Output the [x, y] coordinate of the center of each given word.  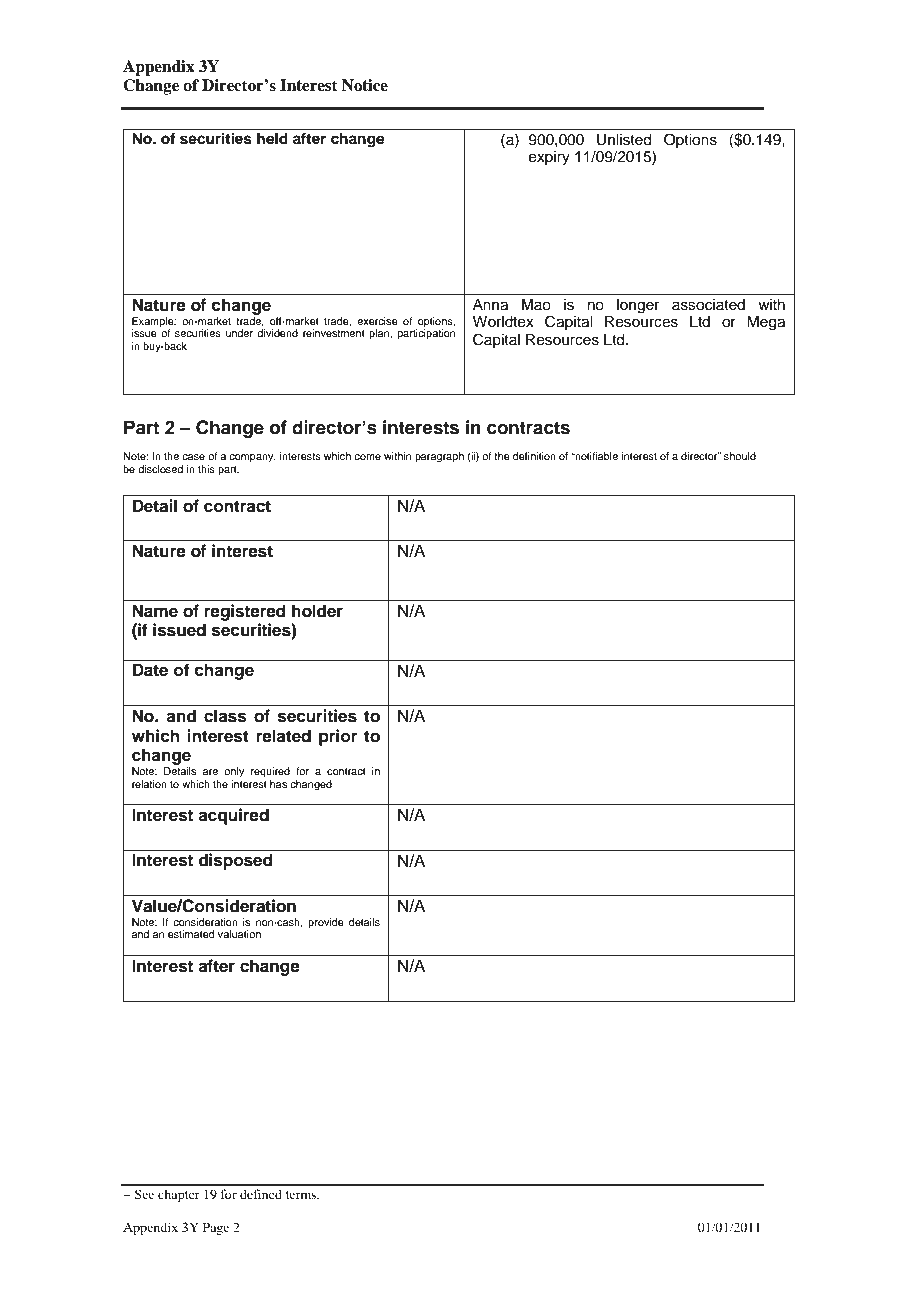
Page [216, 1228]
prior [338, 737]
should [740, 456]
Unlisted [624, 140]
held [272, 139]
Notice [365, 85]
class [225, 716]
